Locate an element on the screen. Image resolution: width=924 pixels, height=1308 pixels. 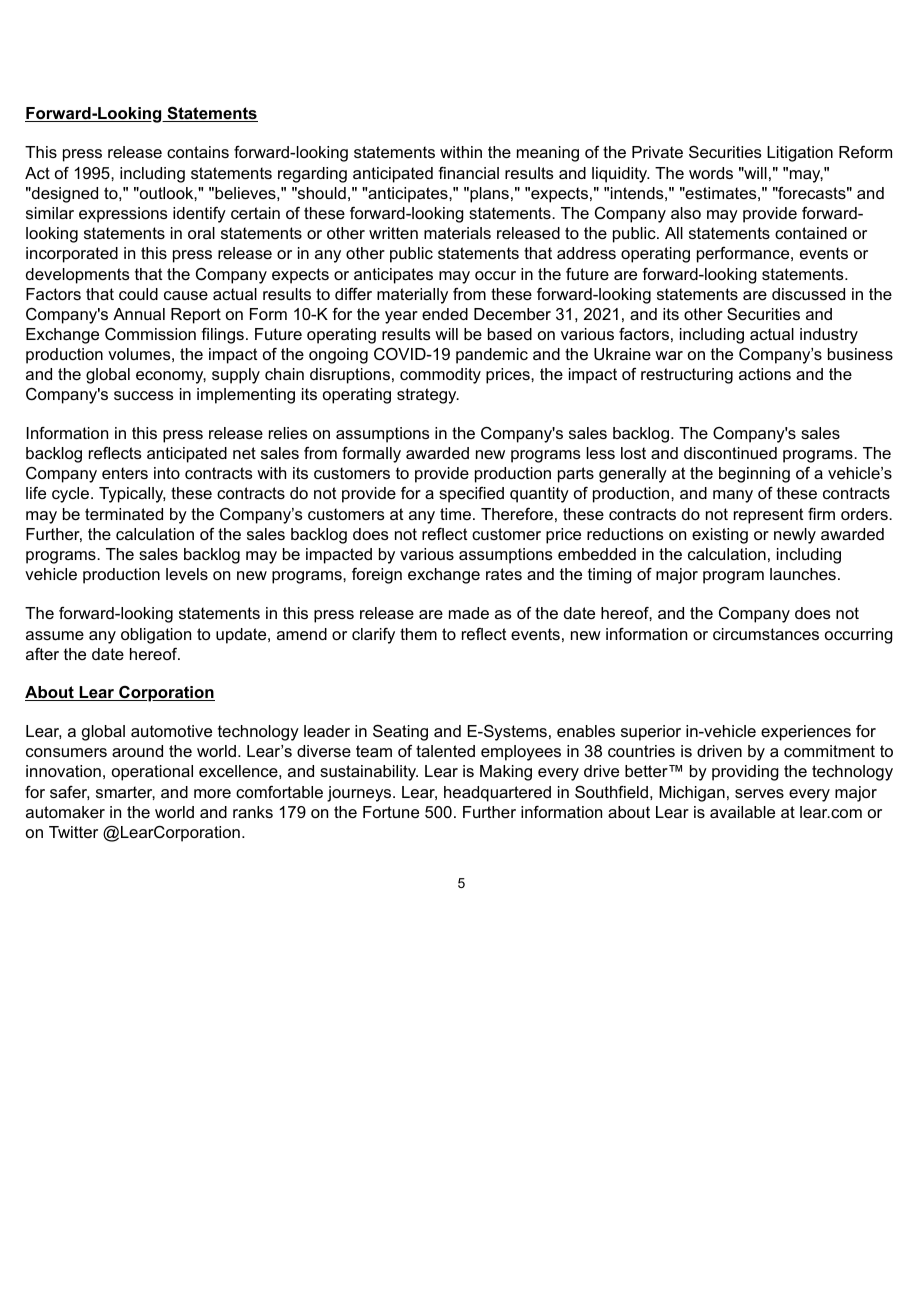
financial is located at coordinates (468, 173).
